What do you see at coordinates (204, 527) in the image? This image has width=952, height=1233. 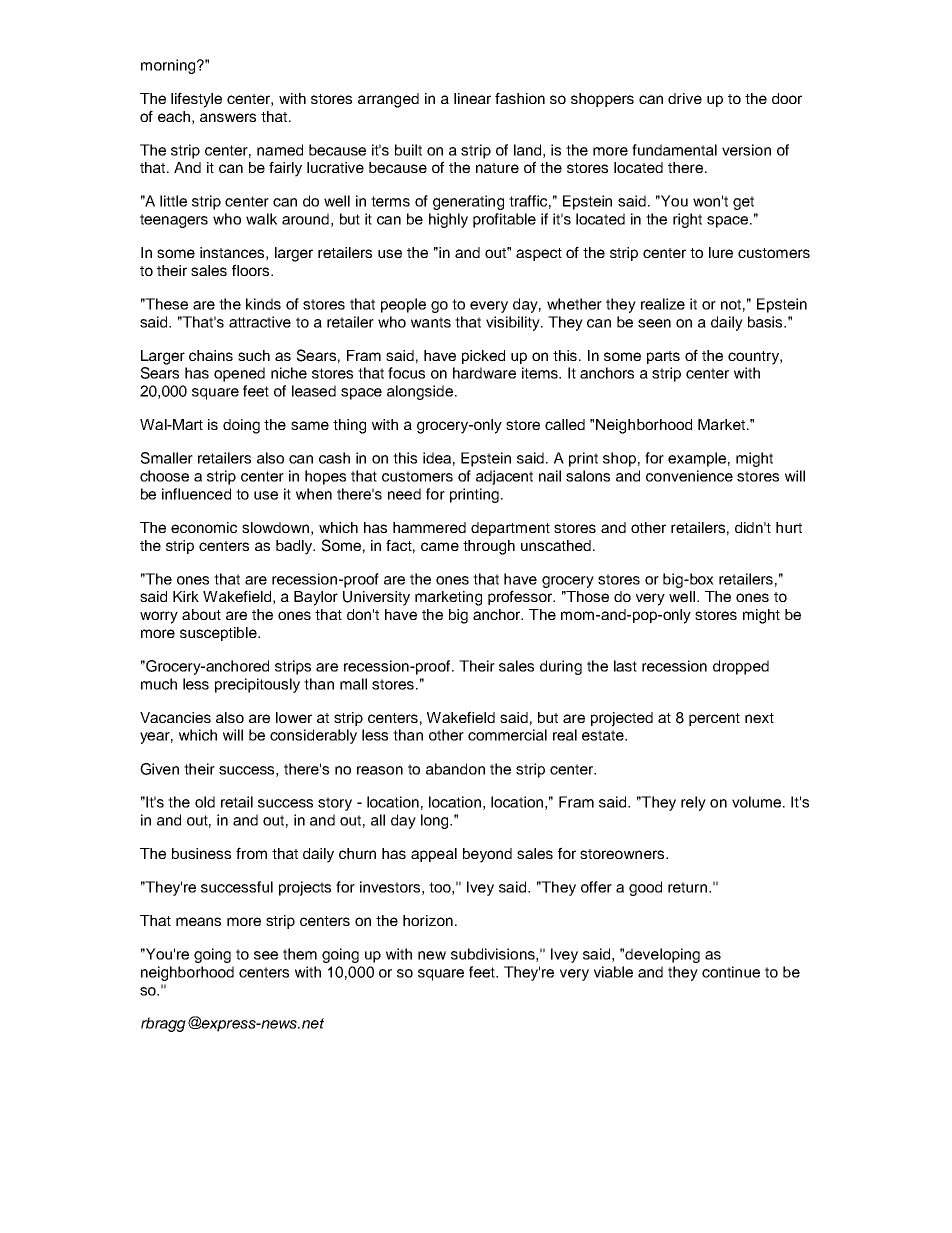 I see `economic` at bounding box center [204, 527].
